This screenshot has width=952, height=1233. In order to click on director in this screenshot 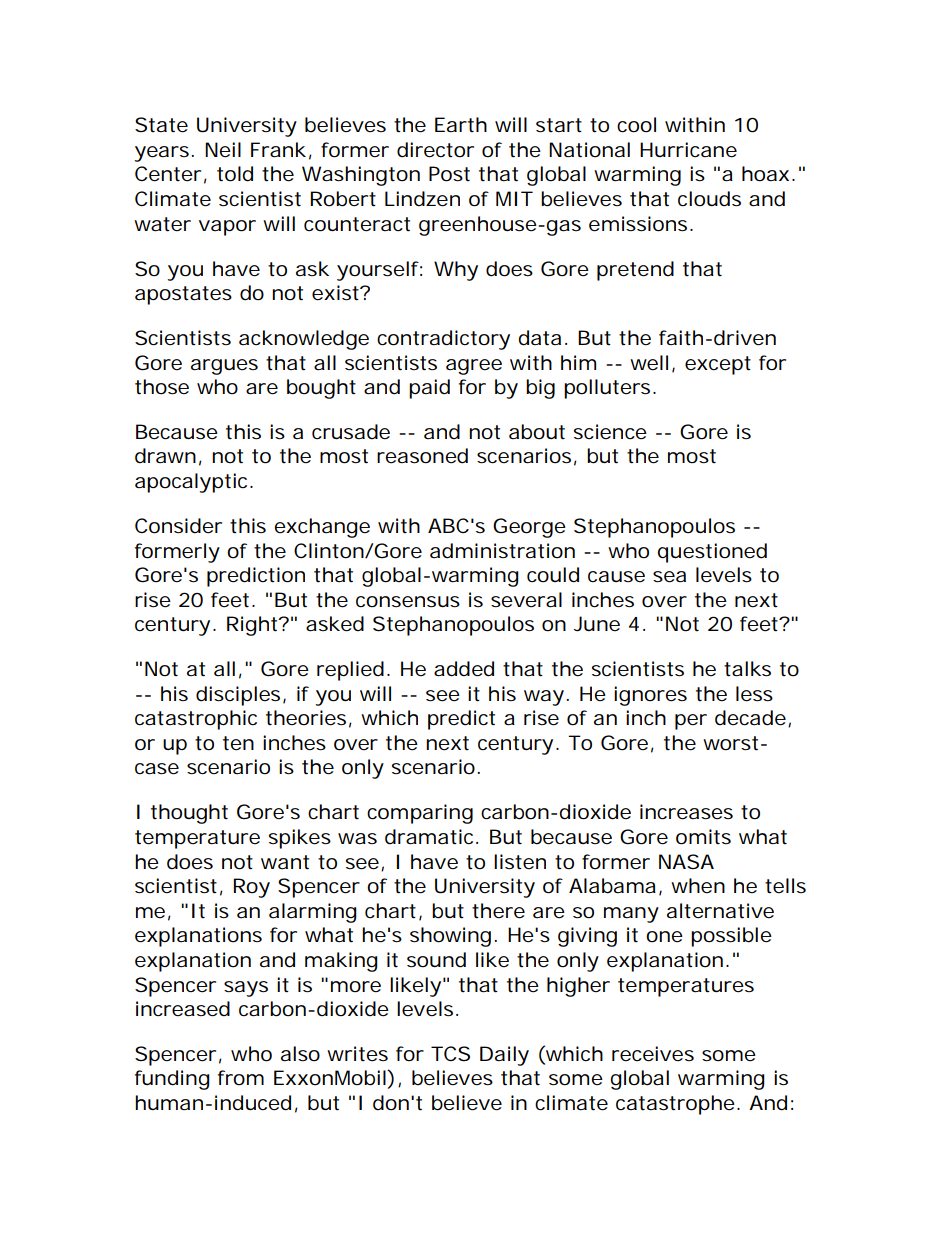, I will do `click(435, 150)`.
